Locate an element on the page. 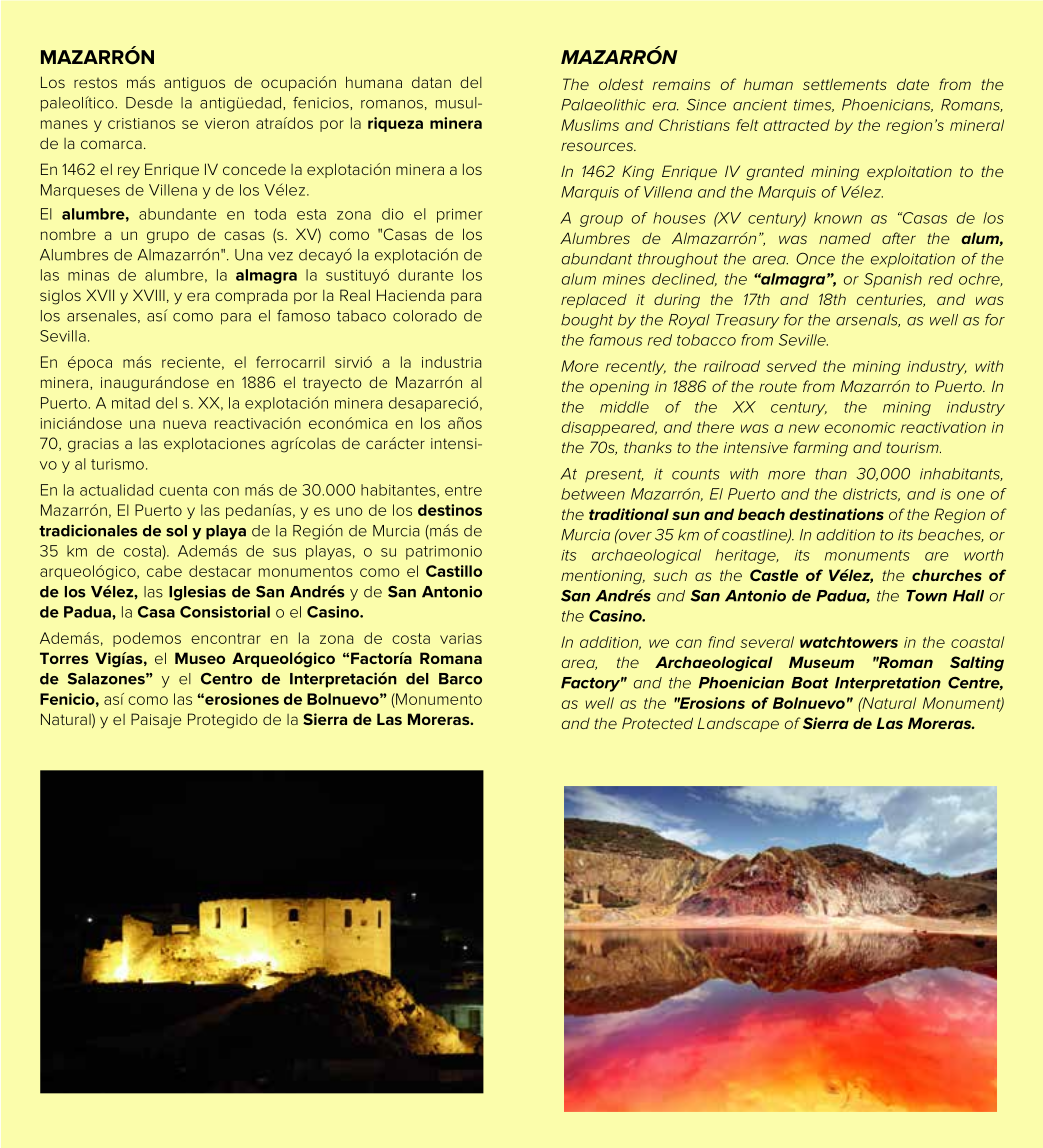 This page has width=1043, height=1148. named is located at coordinates (845, 238).
